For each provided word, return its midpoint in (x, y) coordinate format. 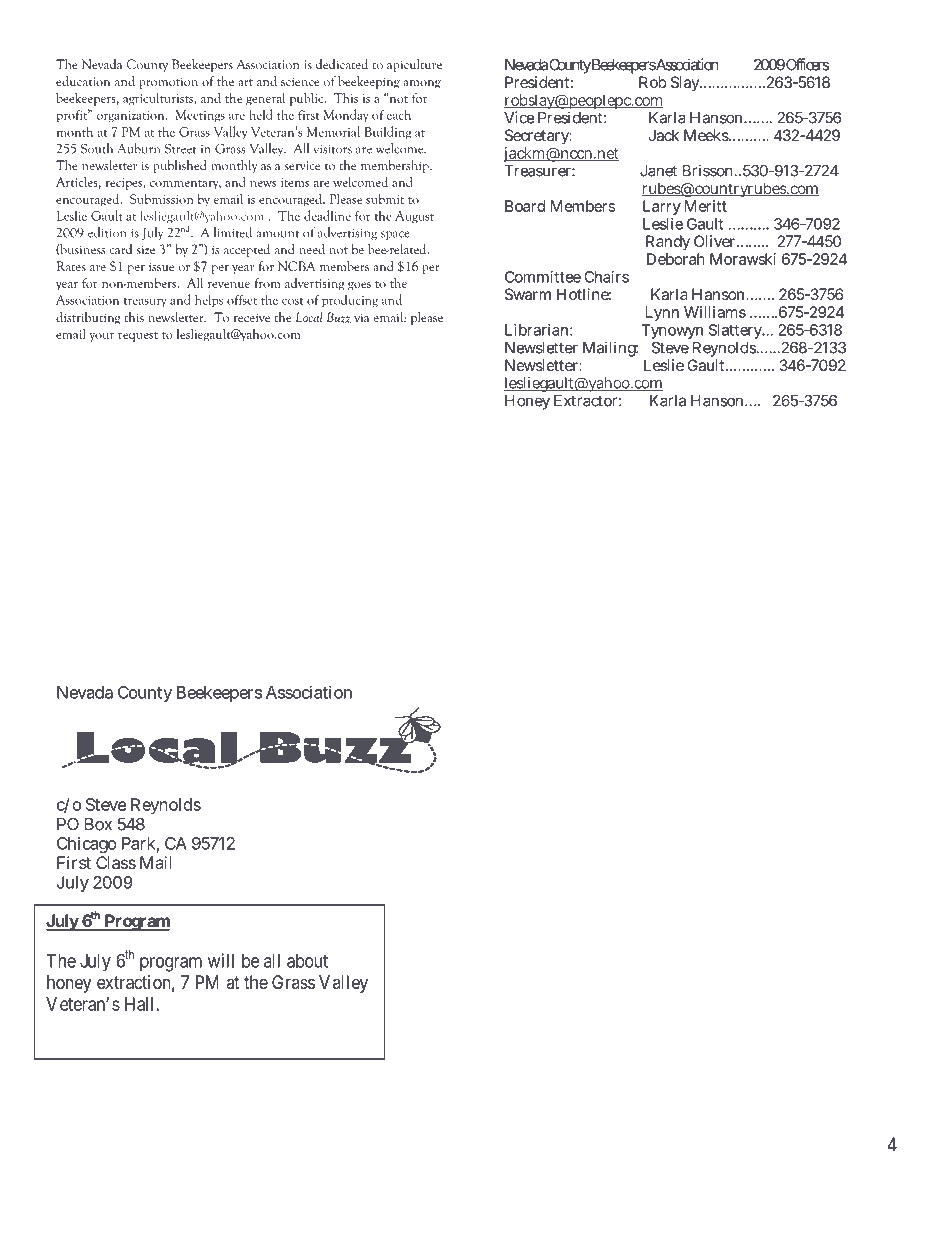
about (307, 961)
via (361, 317)
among (422, 84)
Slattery (737, 331)
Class (116, 862)
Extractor (587, 401)
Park (140, 844)
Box (98, 824)
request (138, 337)
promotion (168, 83)
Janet (658, 171)
